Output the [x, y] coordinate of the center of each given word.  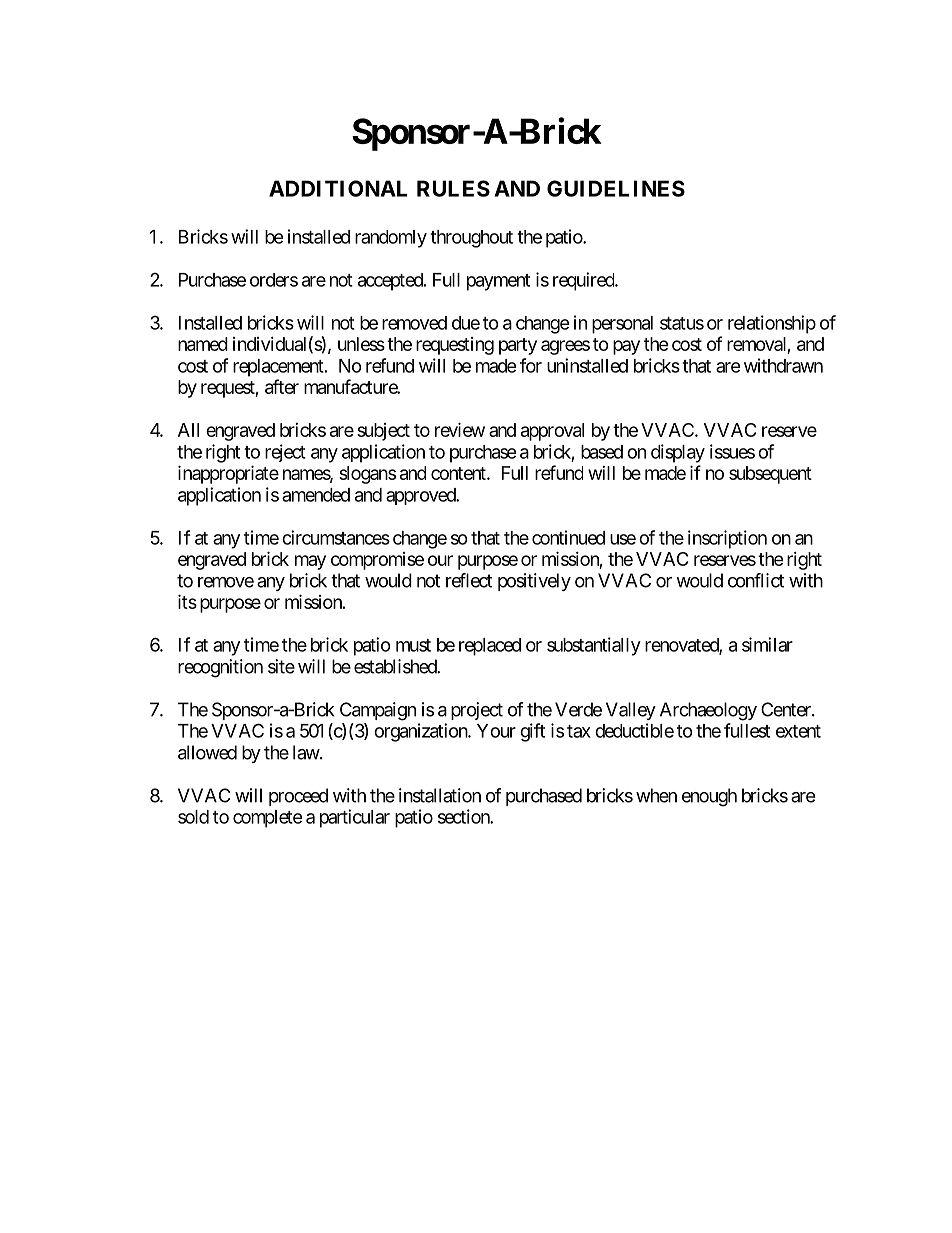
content [459, 473]
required [584, 281]
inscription [727, 539]
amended [316, 495]
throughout [471, 239]
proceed [298, 797]
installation [440, 795]
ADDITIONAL [338, 188]
